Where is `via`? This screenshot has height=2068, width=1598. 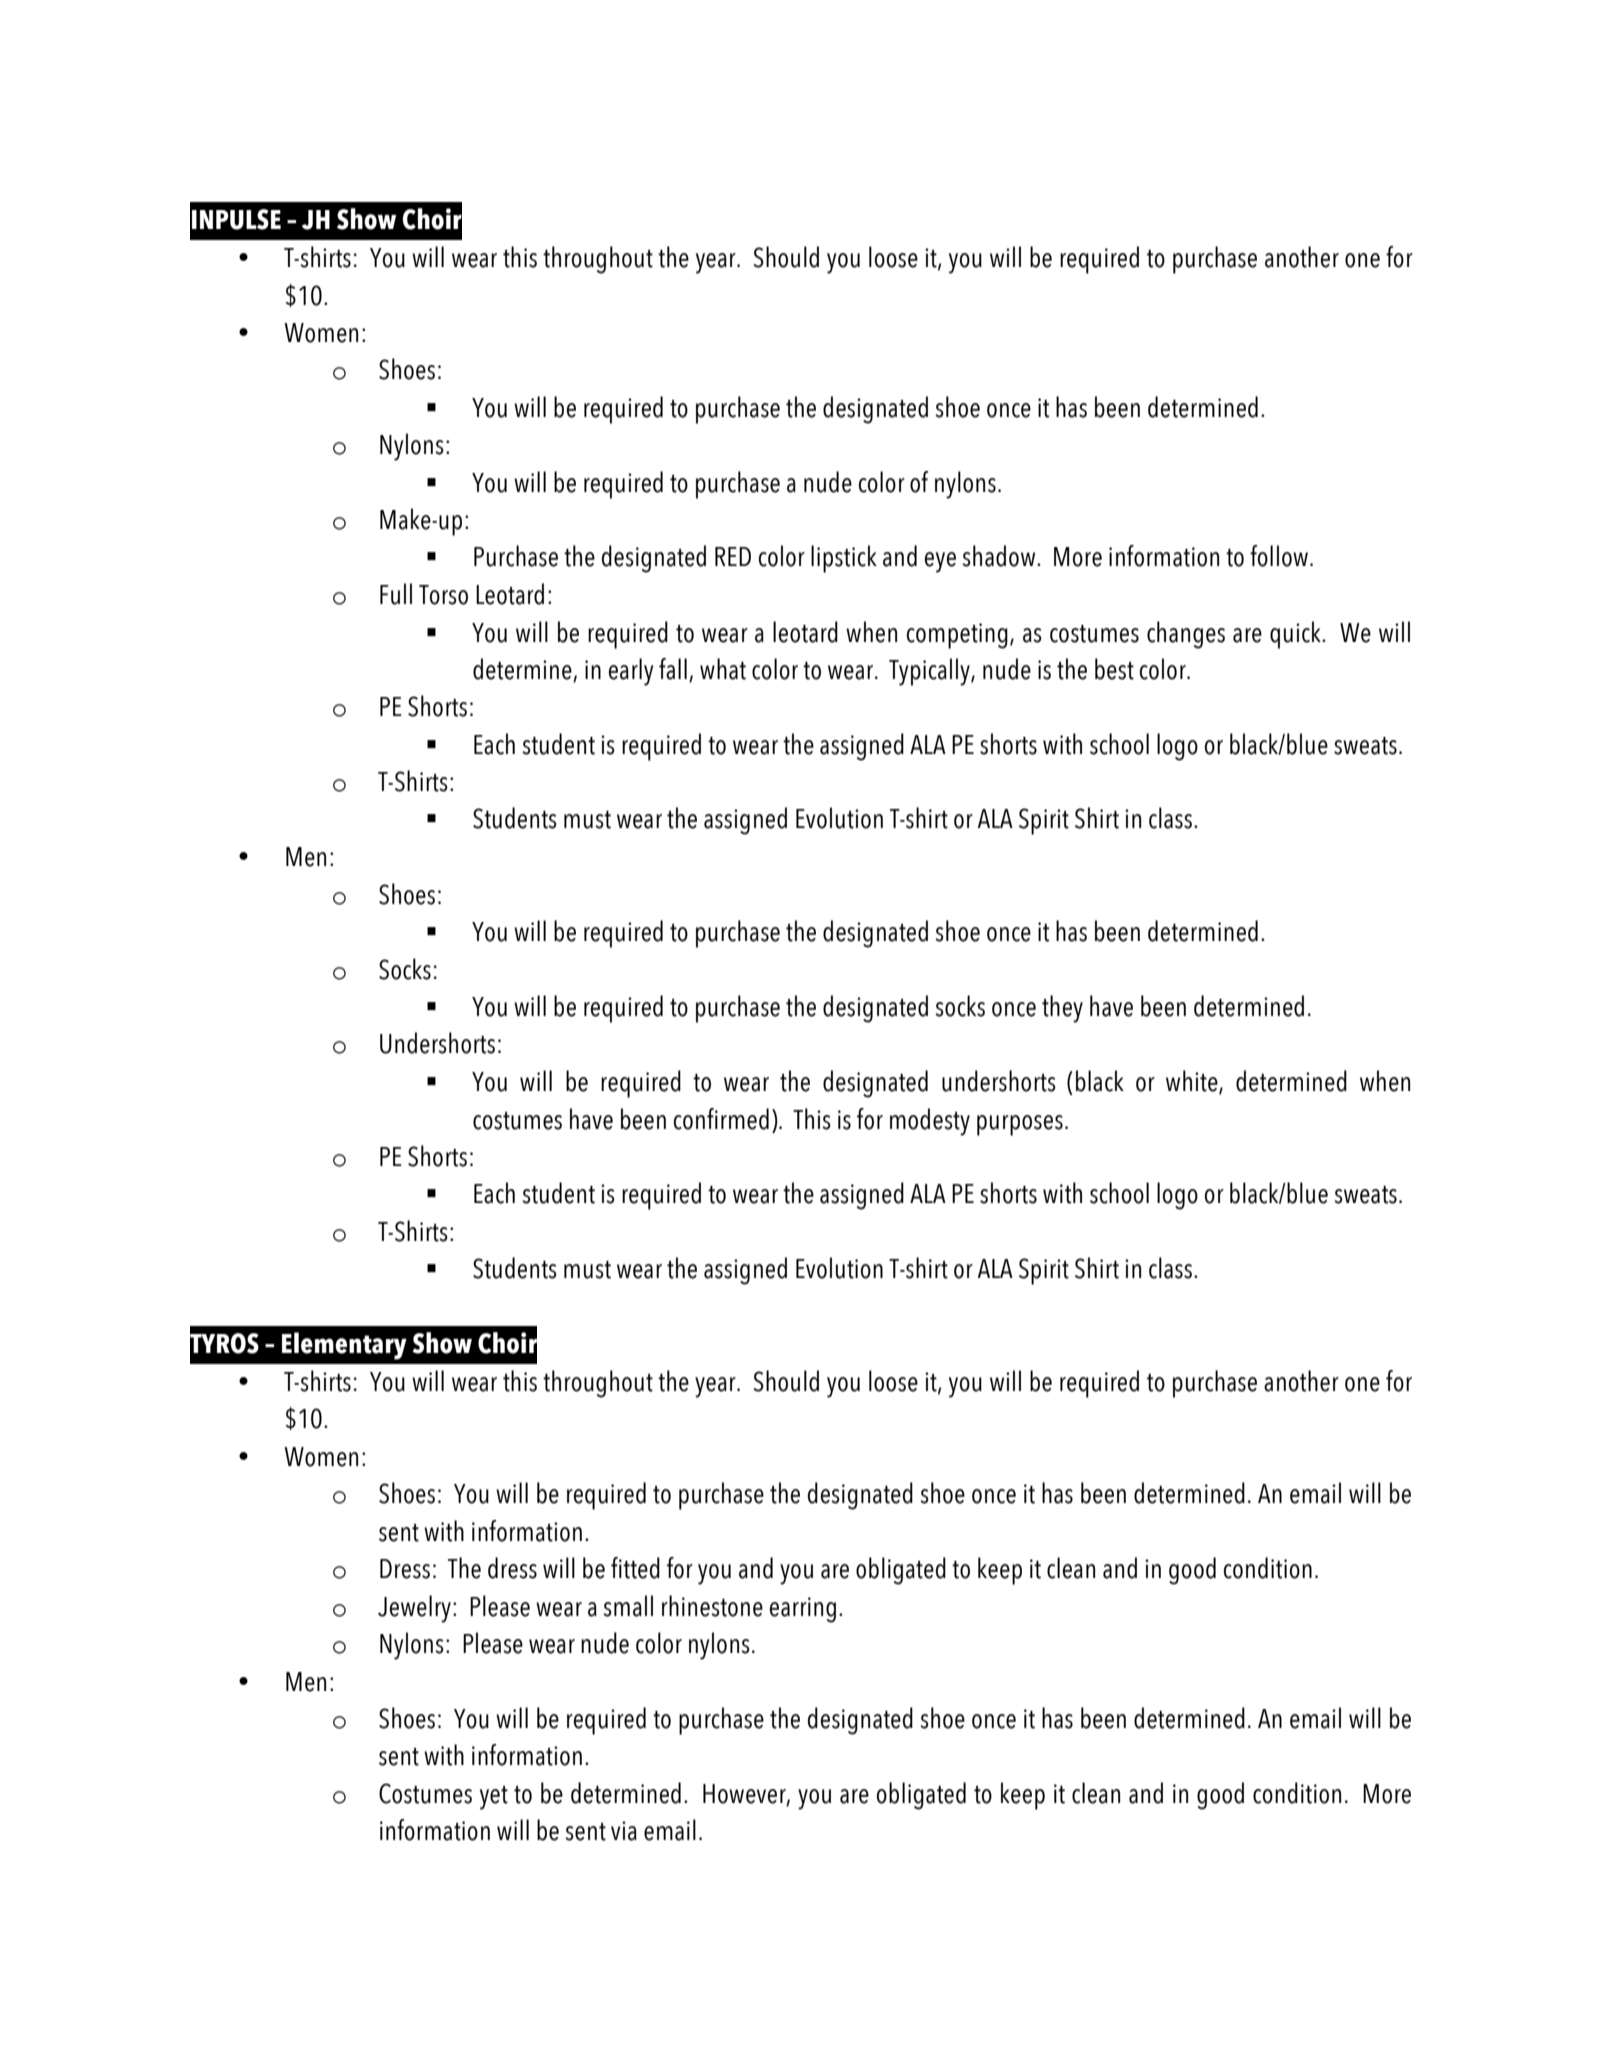
via is located at coordinates (624, 1831).
